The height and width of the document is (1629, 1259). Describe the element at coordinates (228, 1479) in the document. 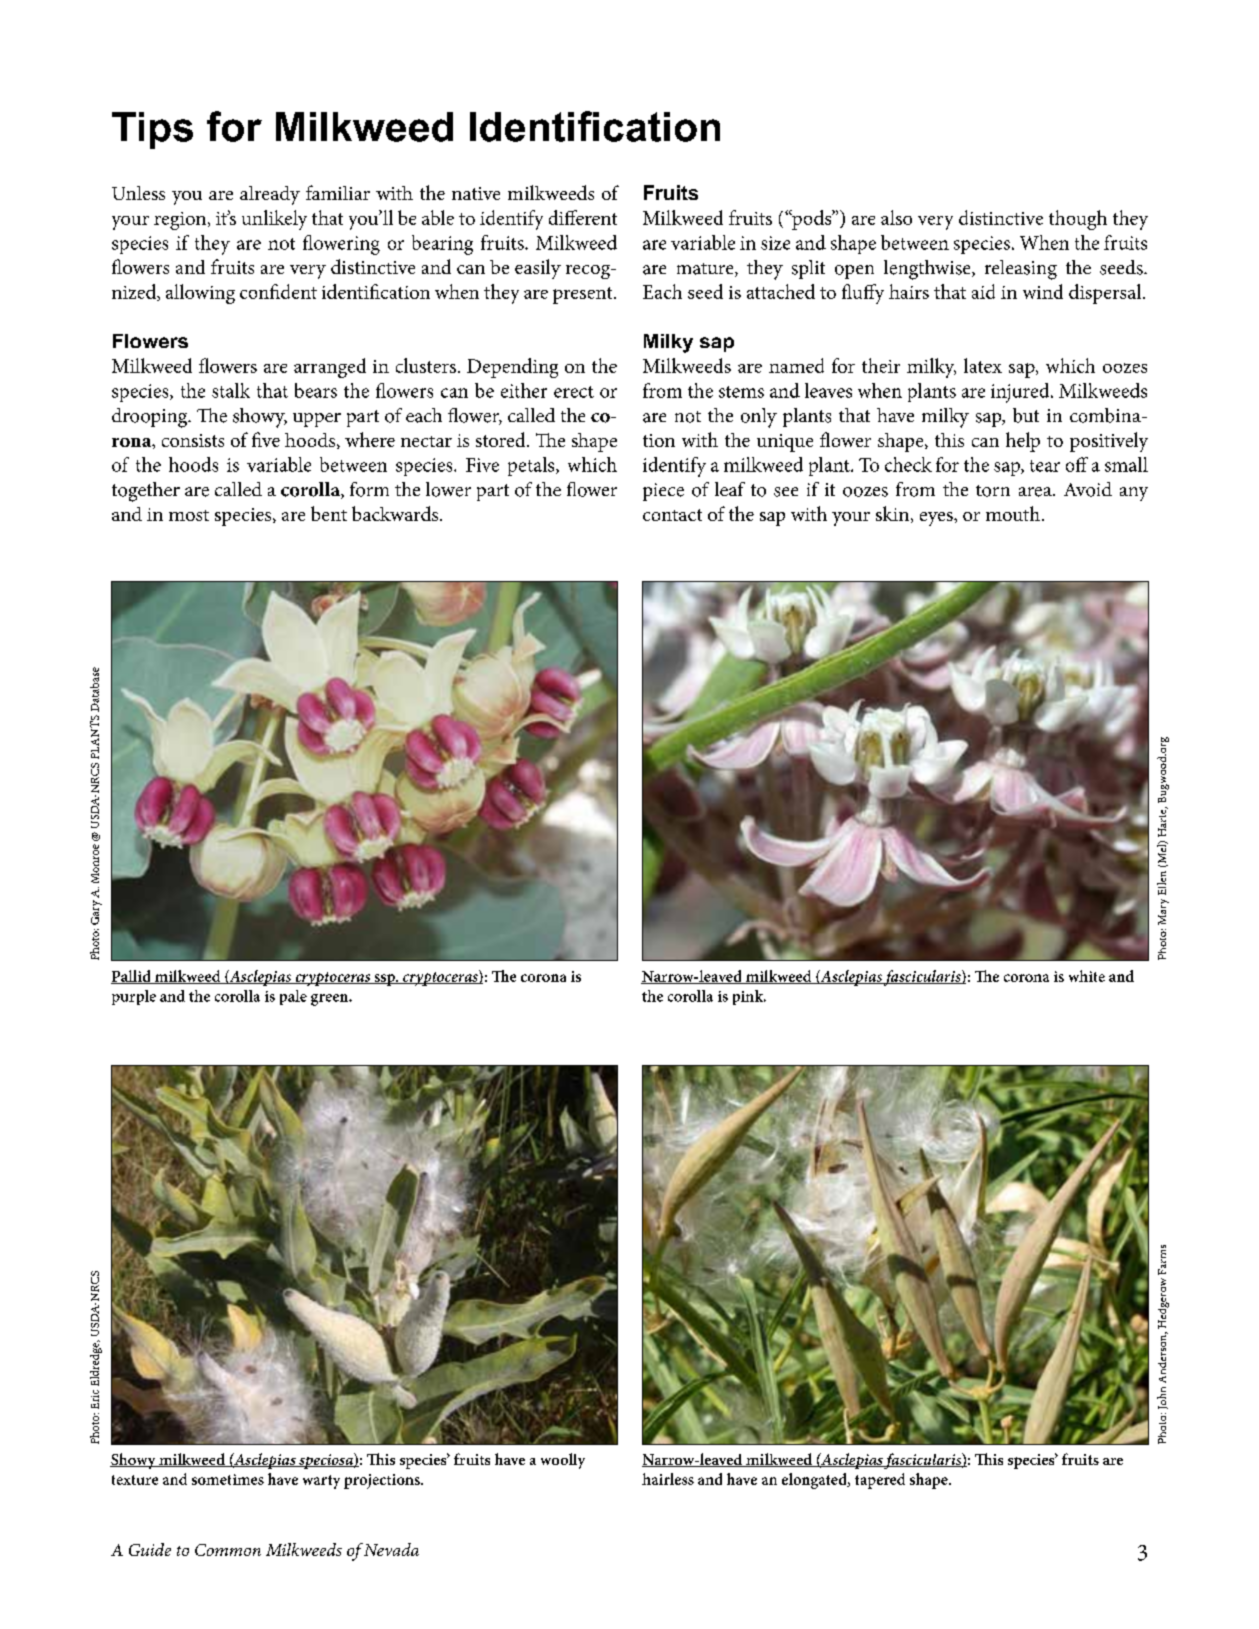

I see `sometimes` at that location.
